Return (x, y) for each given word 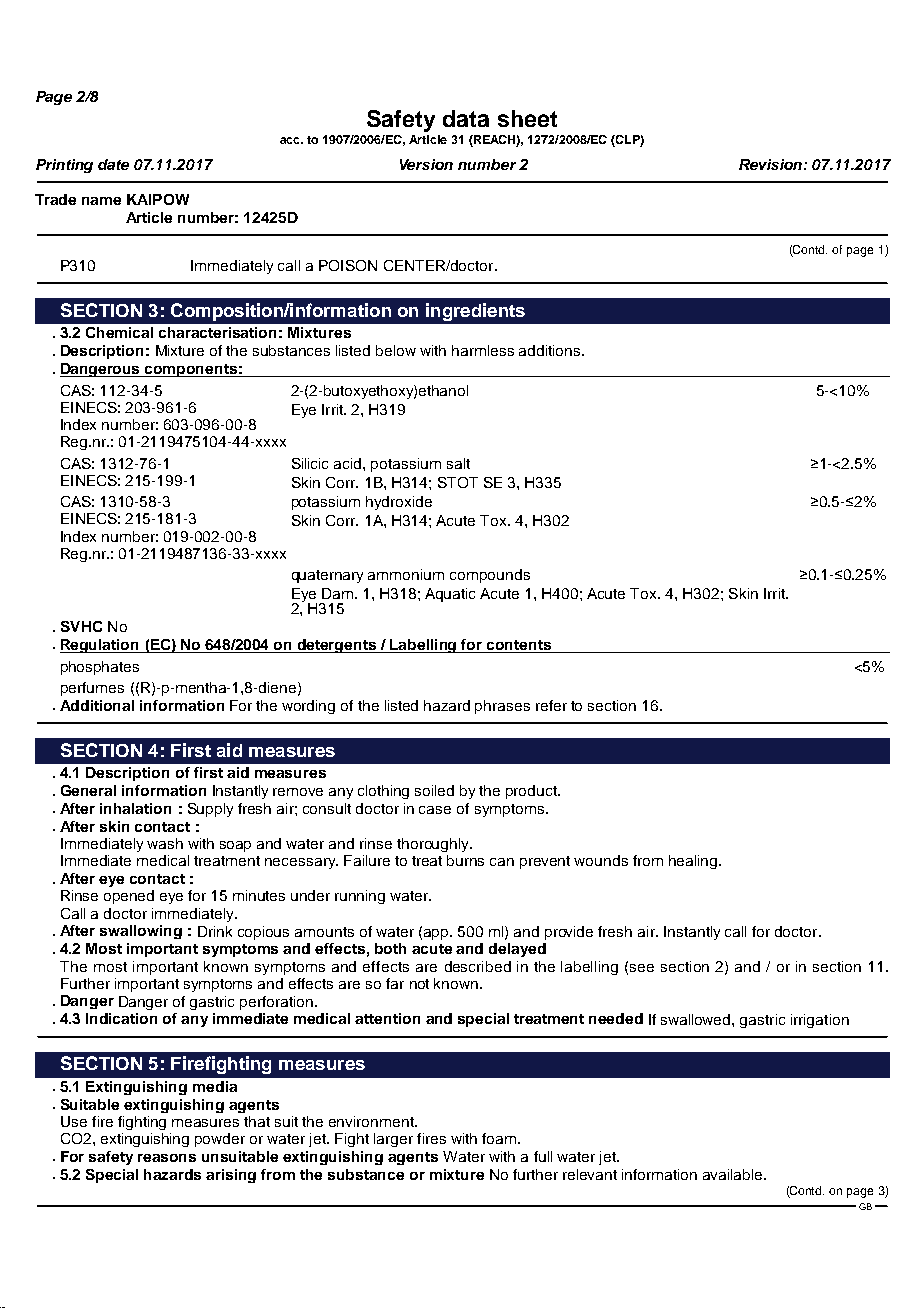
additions (551, 350)
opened (129, 897)
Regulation (101, 646)
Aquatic (450, 595)
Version (426, 164)
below (396, 350)
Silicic (310, 463)
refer (551, 705)
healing (694, 862)
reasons (167, 1158)
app (437, 934)
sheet (527, 118)
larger (393, 1140)
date (113, 164)
